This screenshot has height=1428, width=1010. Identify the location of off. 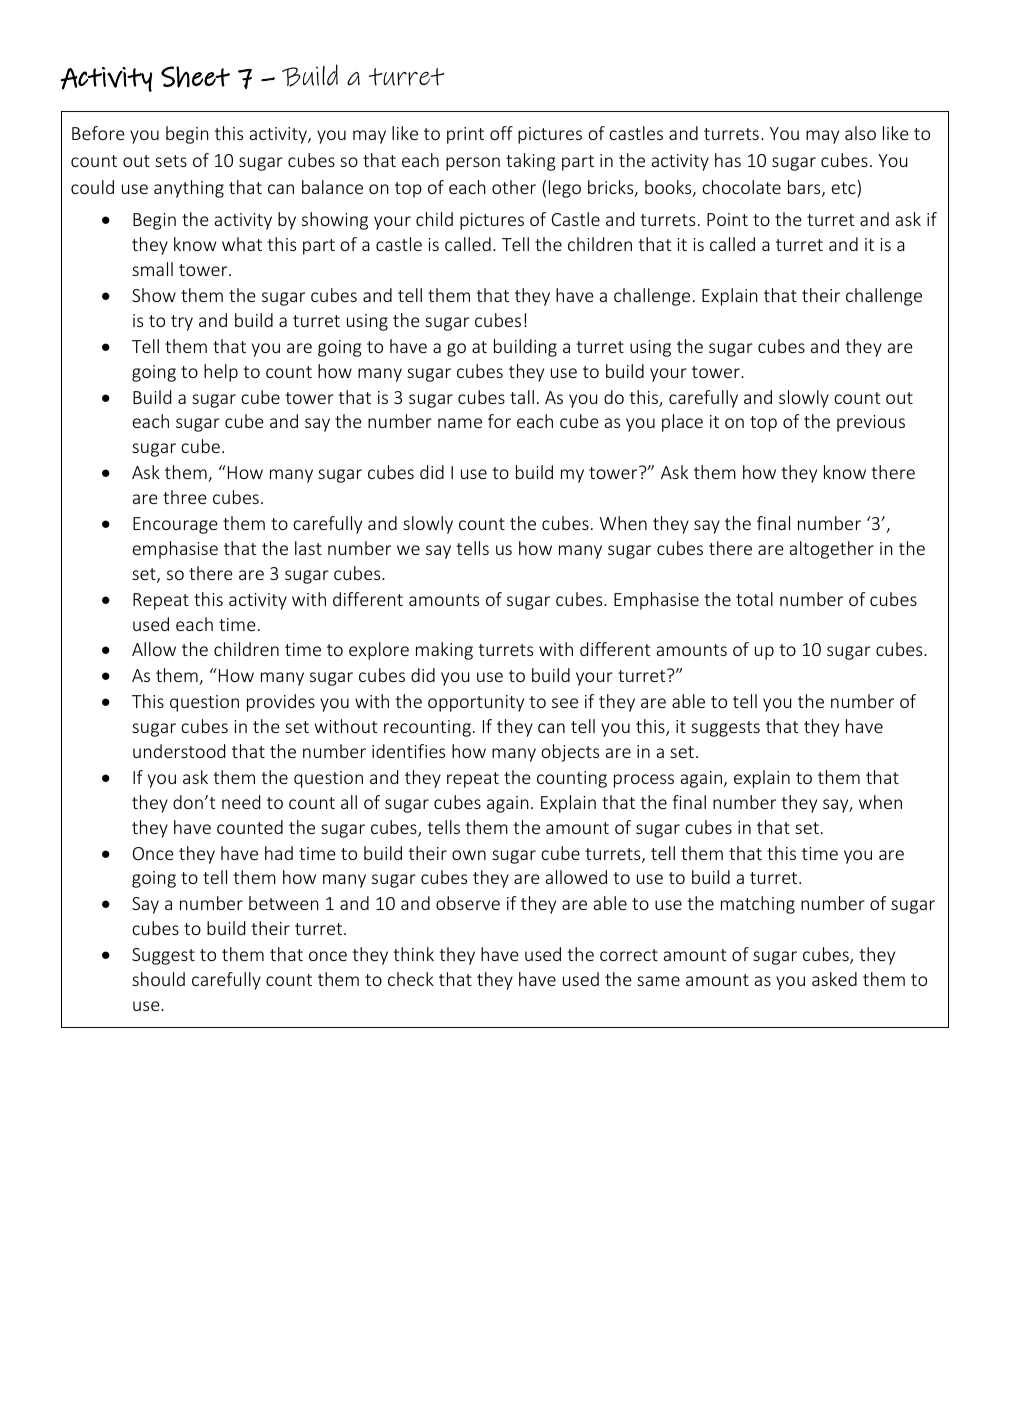
(501, 133).
